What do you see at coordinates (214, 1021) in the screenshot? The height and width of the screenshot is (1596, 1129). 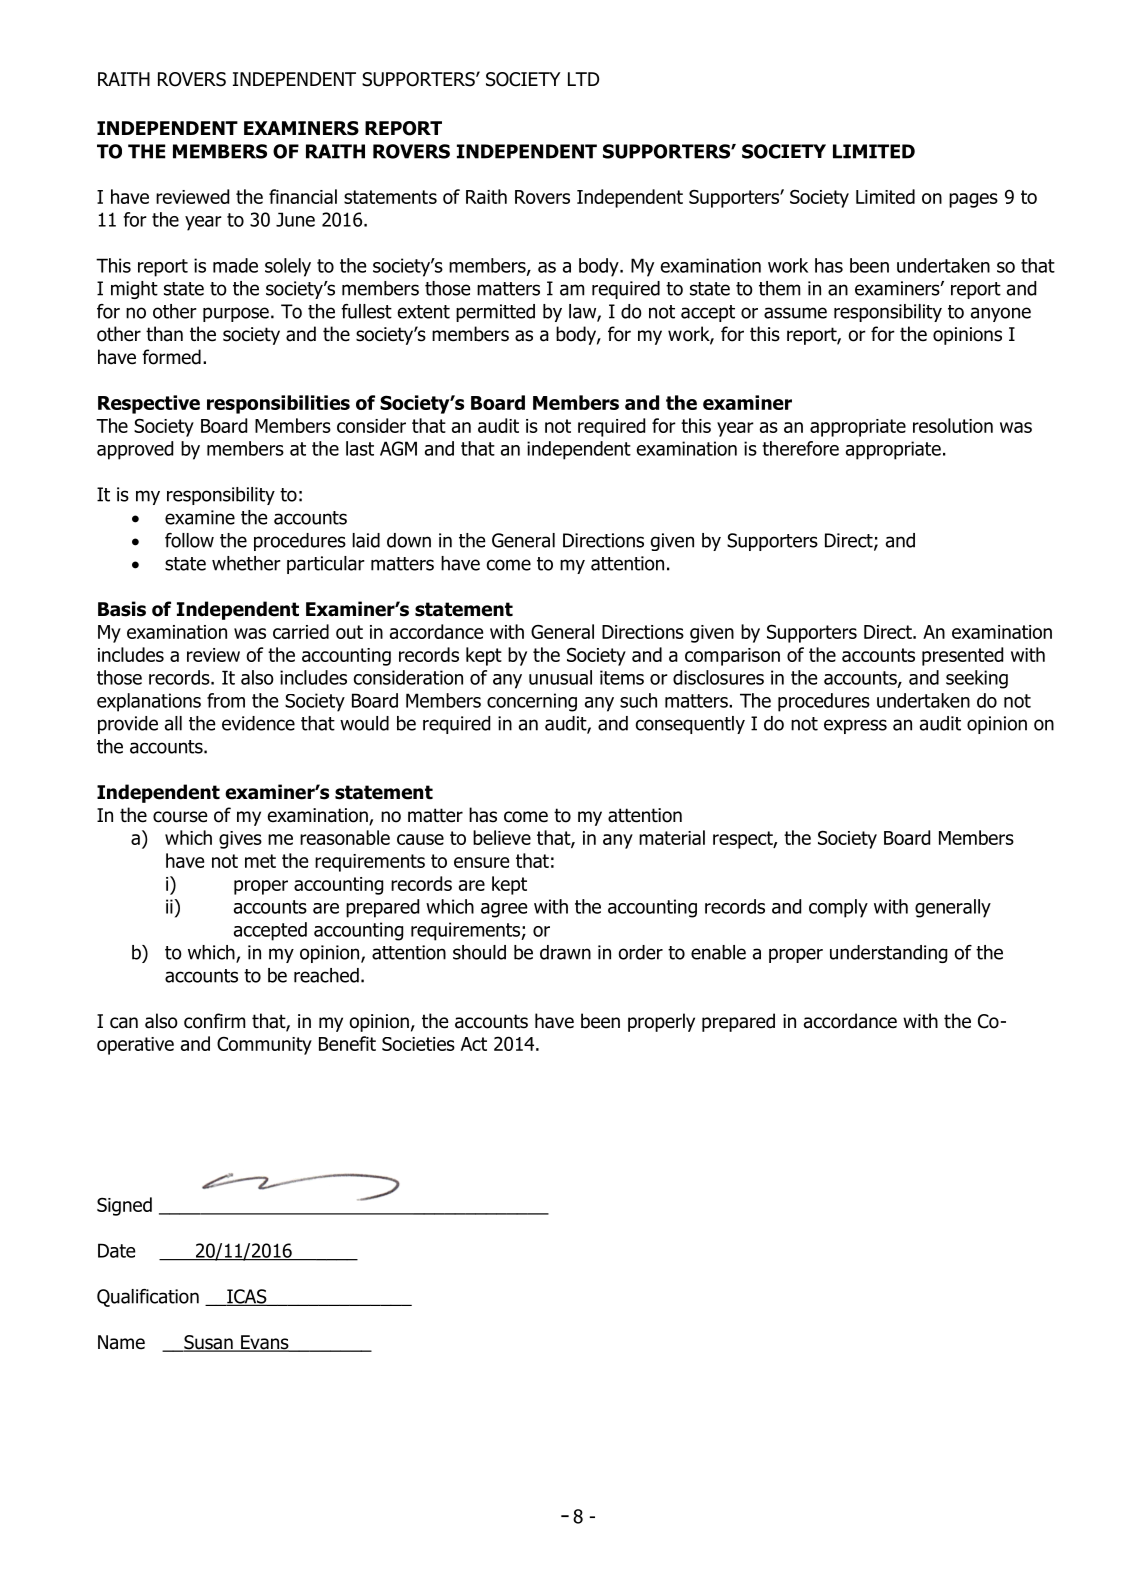 I see `confirm` at bounding box center [214, 1021].
